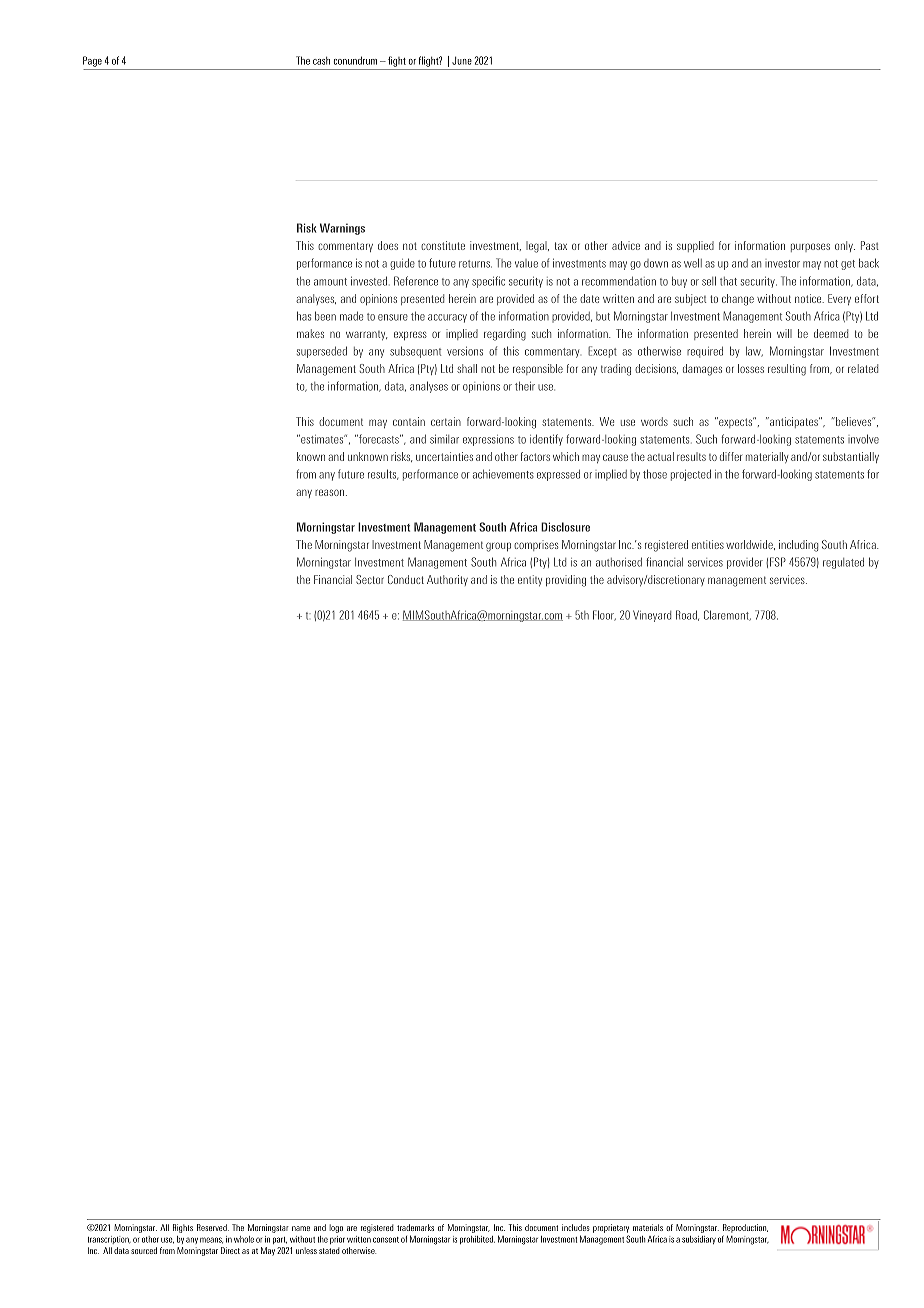 Image resolution: width=924 pixels, height=1308 pixels. What do you see at coordinates (462, 61) in the screenshot?
I see `June` at bounding box center [462, 61].
